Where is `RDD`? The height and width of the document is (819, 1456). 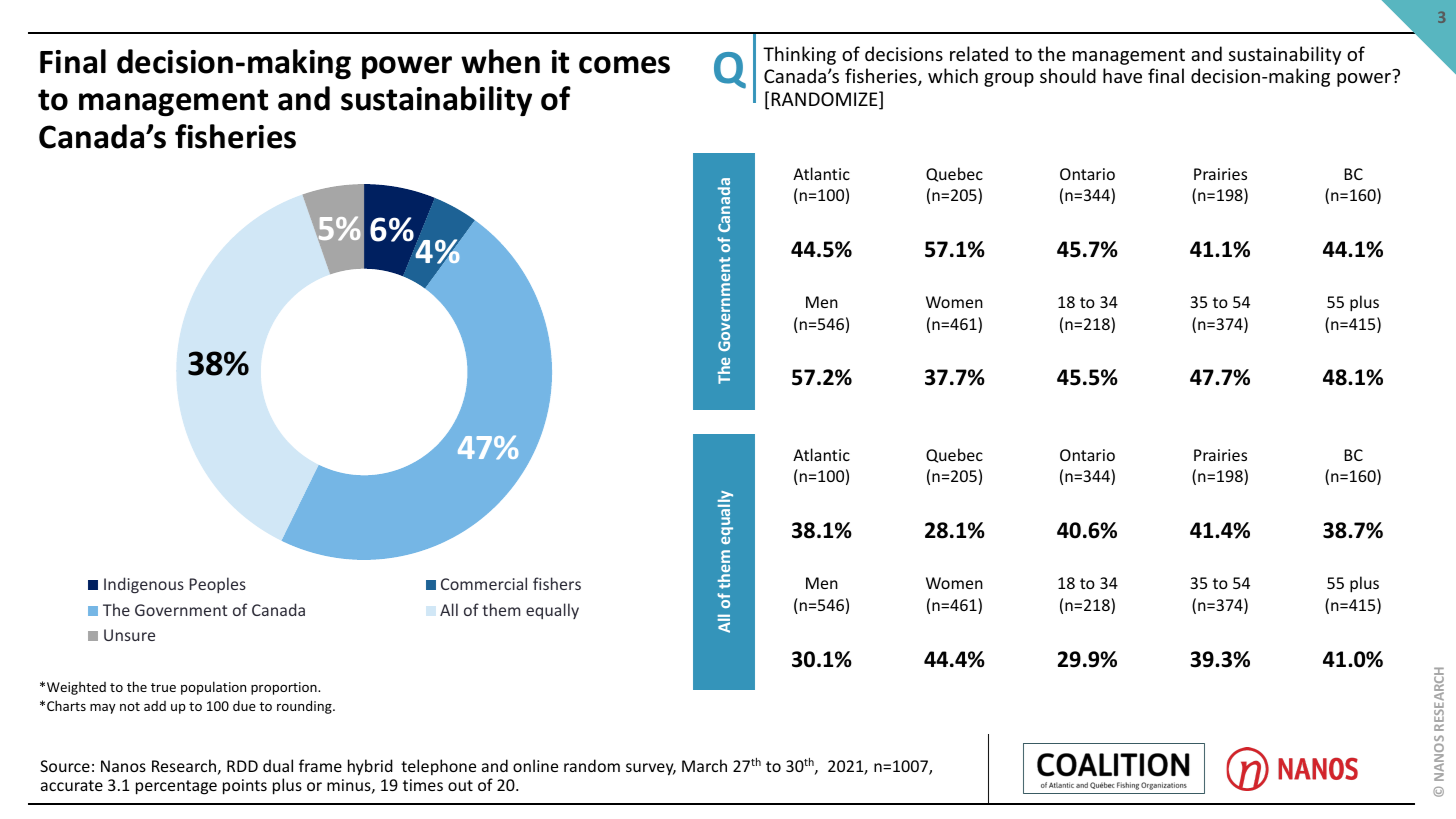 RDD is located at coordinates (242, 766).
